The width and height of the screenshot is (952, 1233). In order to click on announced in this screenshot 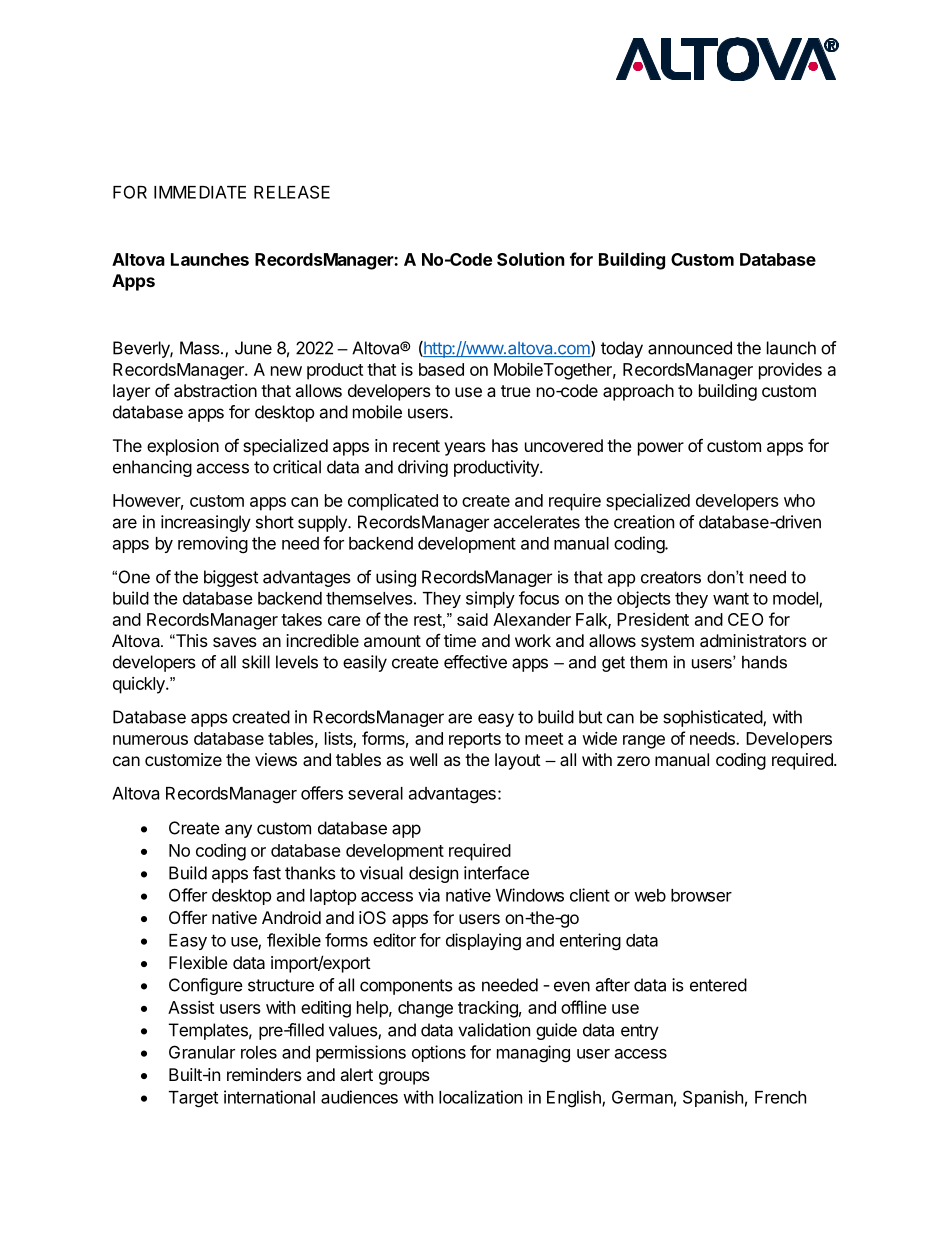, I will do `click(690, 348)`.
